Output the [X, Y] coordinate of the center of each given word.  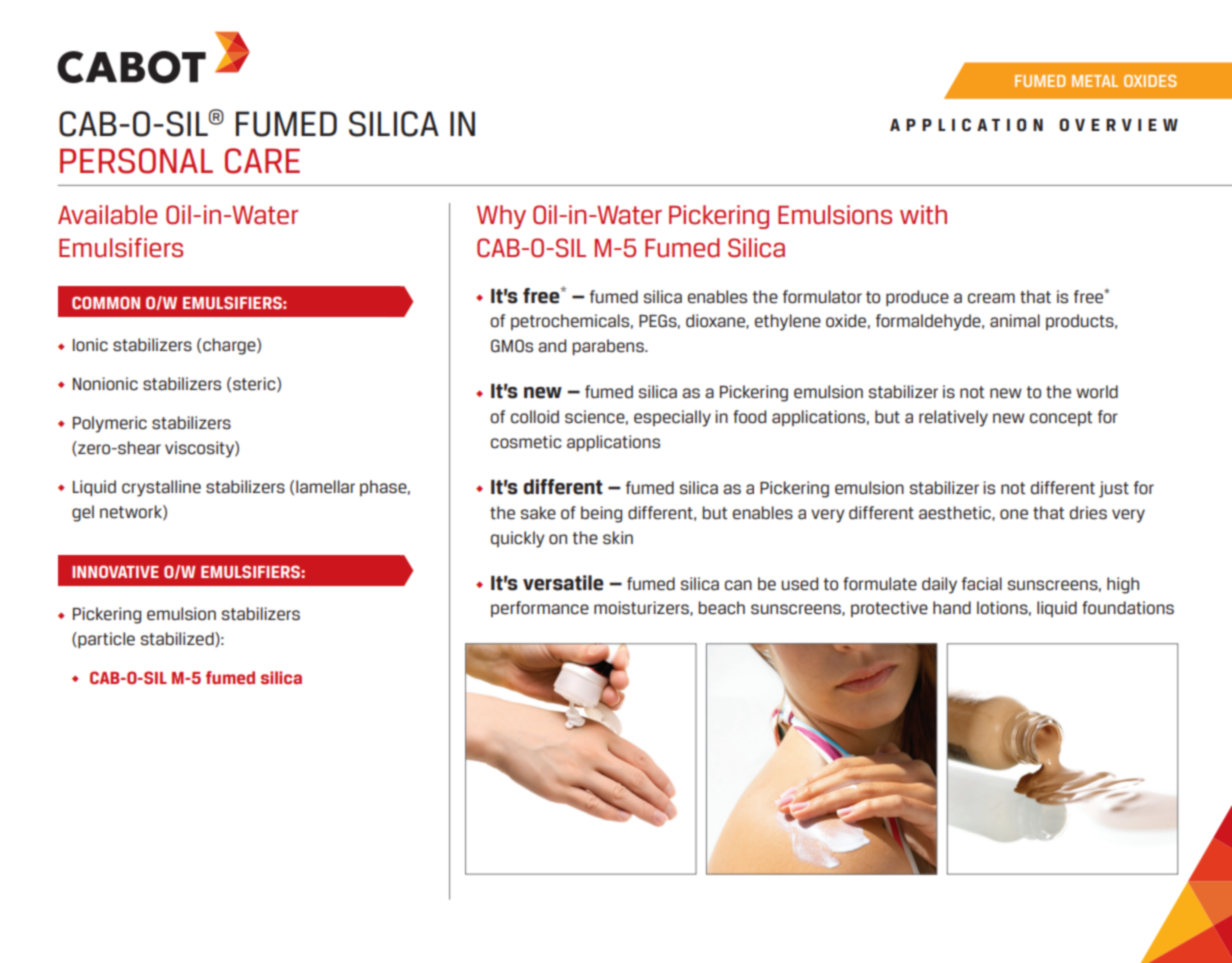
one [1014, 514]
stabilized [178, 639]
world [1097, 391]
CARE [262, 161]
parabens [609, 347]
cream [991, 298]
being [601, 514]
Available [107, 215]
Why [501, 217]
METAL [1095, 81]
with [923, 215]
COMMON [106, 302]
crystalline [161, 488]
